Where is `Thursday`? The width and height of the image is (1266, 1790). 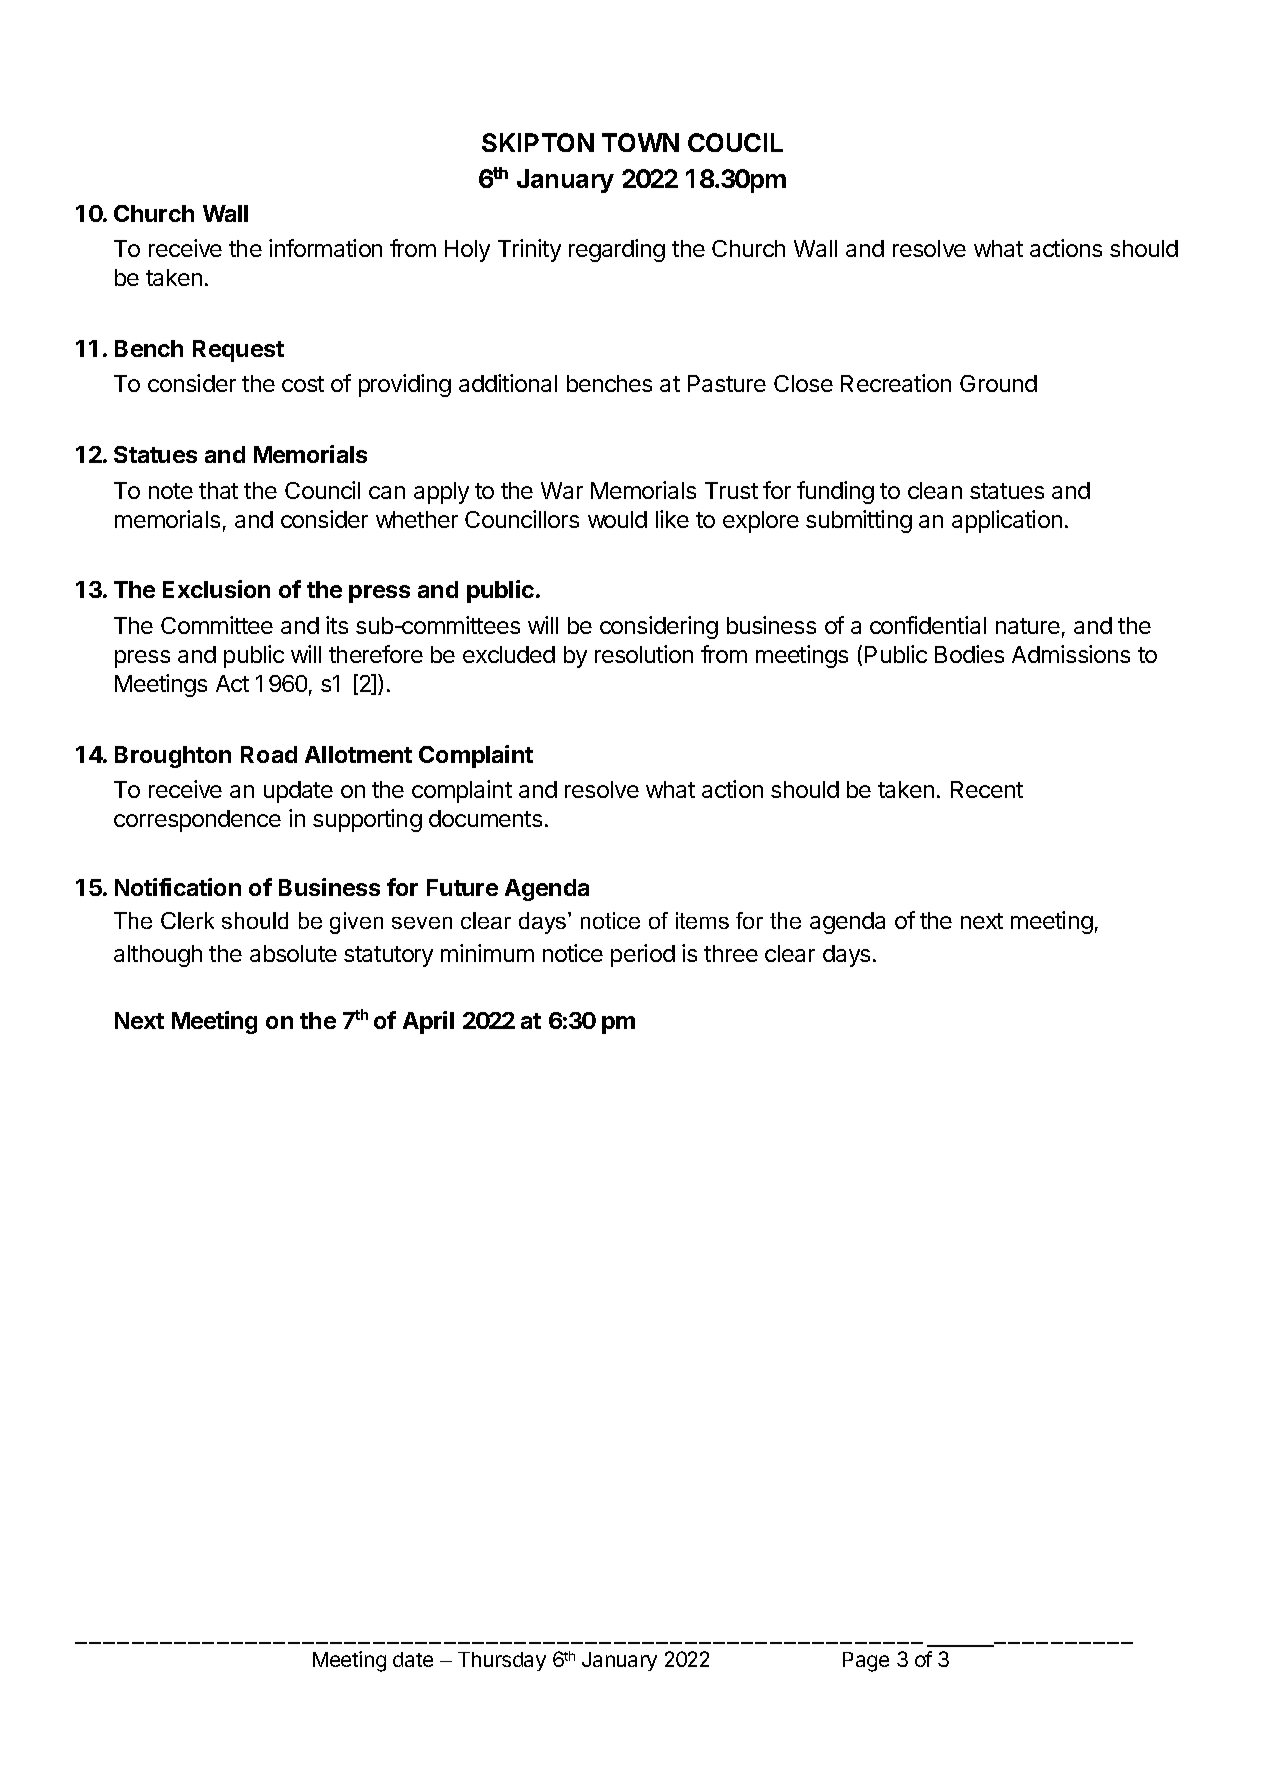
Thursday is located at coordinates (502, 1661).
